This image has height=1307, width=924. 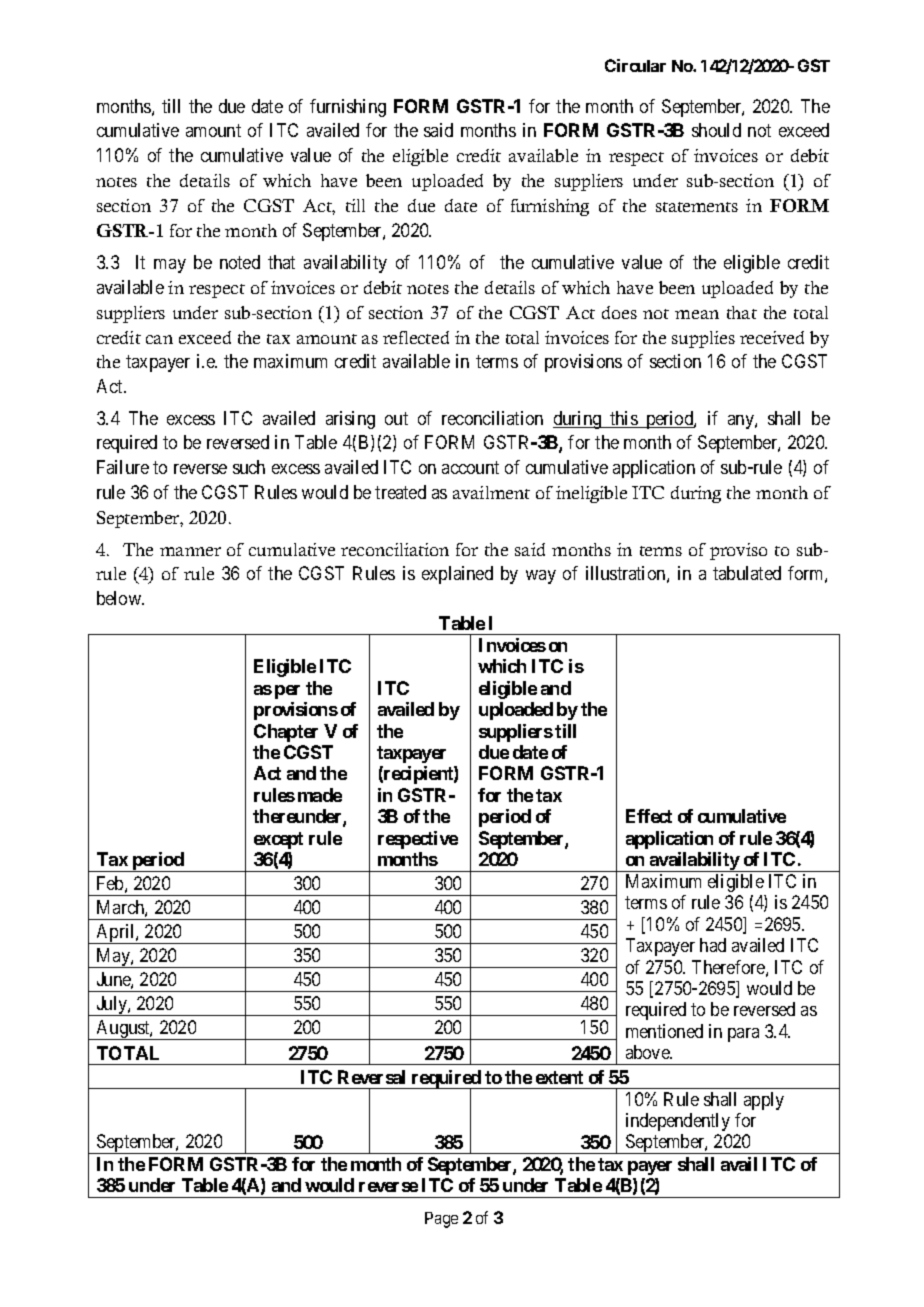 What do you see at coordinates (240, 262) in the image?
I see `noted` at bounding box center [240, 262].
